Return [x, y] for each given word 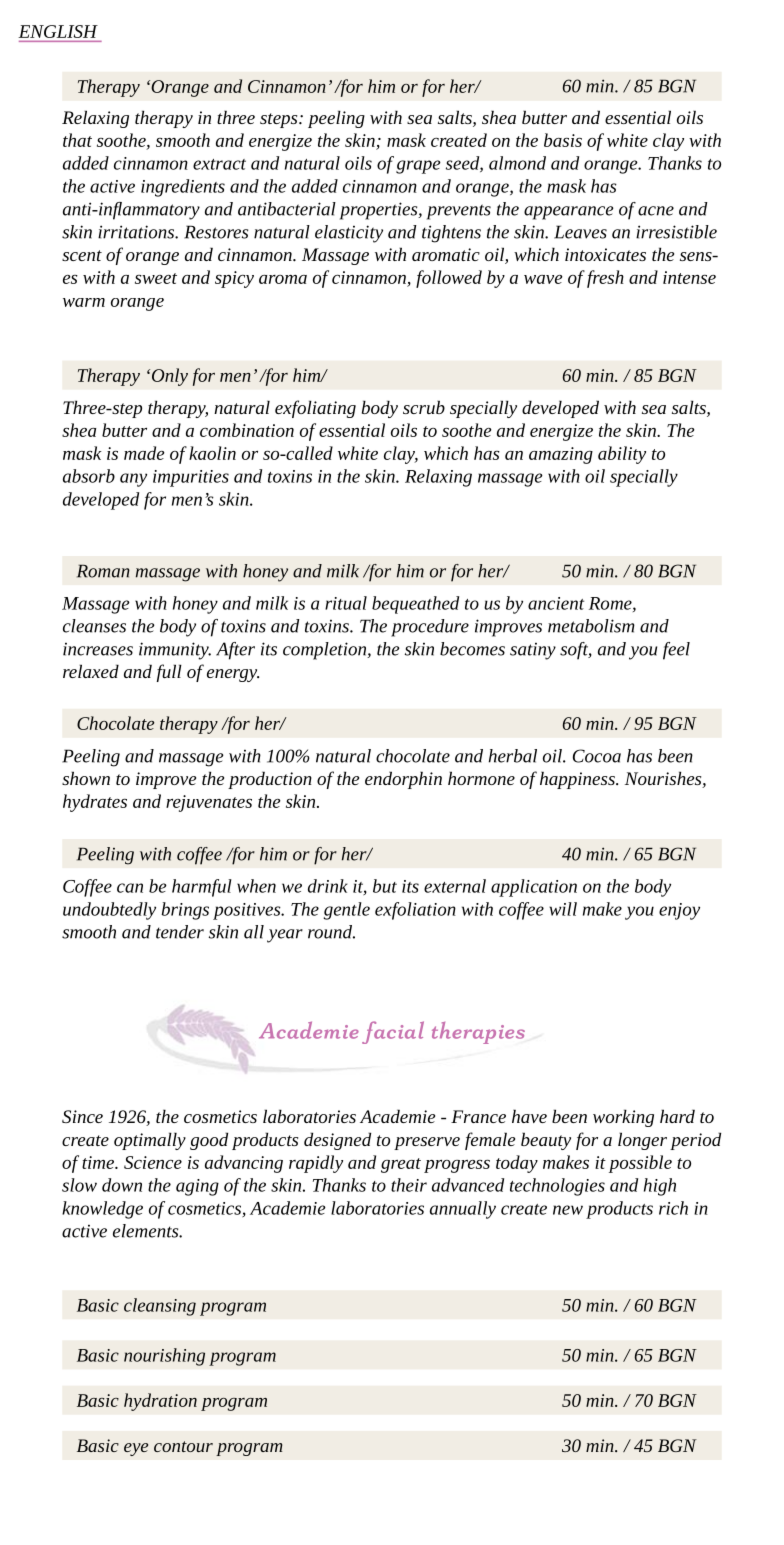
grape [418, 167]
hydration [160, 1402]
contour [183, 1446]
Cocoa [597, 756]
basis [563, 140]
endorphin [403, 780]
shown [86, 778]
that [77, 140]
